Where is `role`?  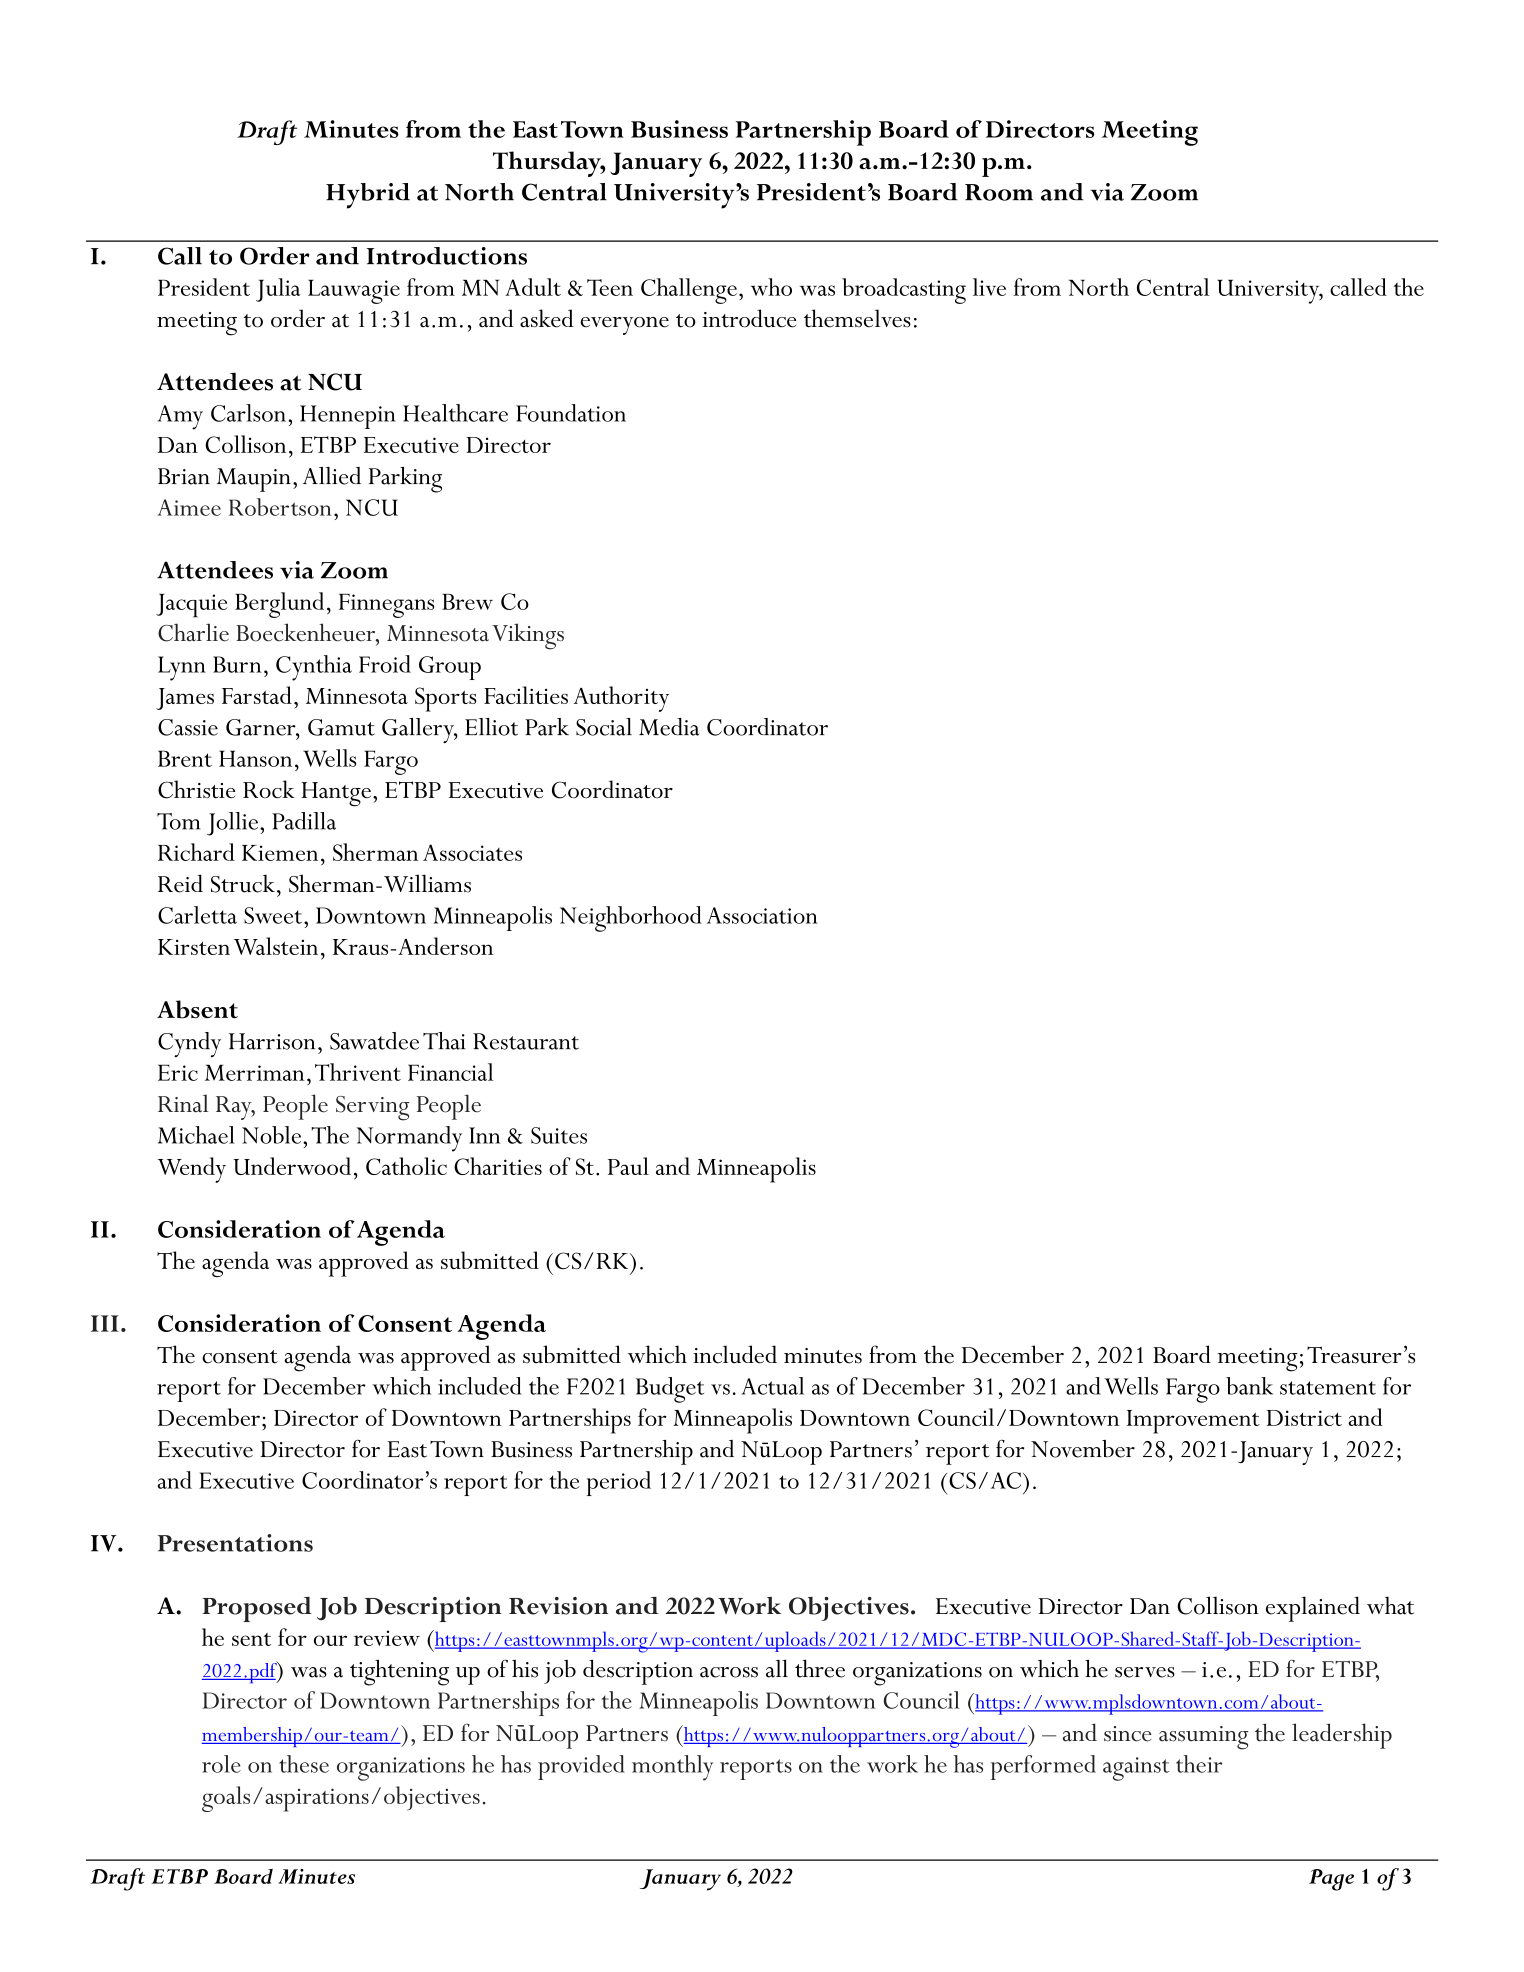 role is located at coordinates (221, 1764).
